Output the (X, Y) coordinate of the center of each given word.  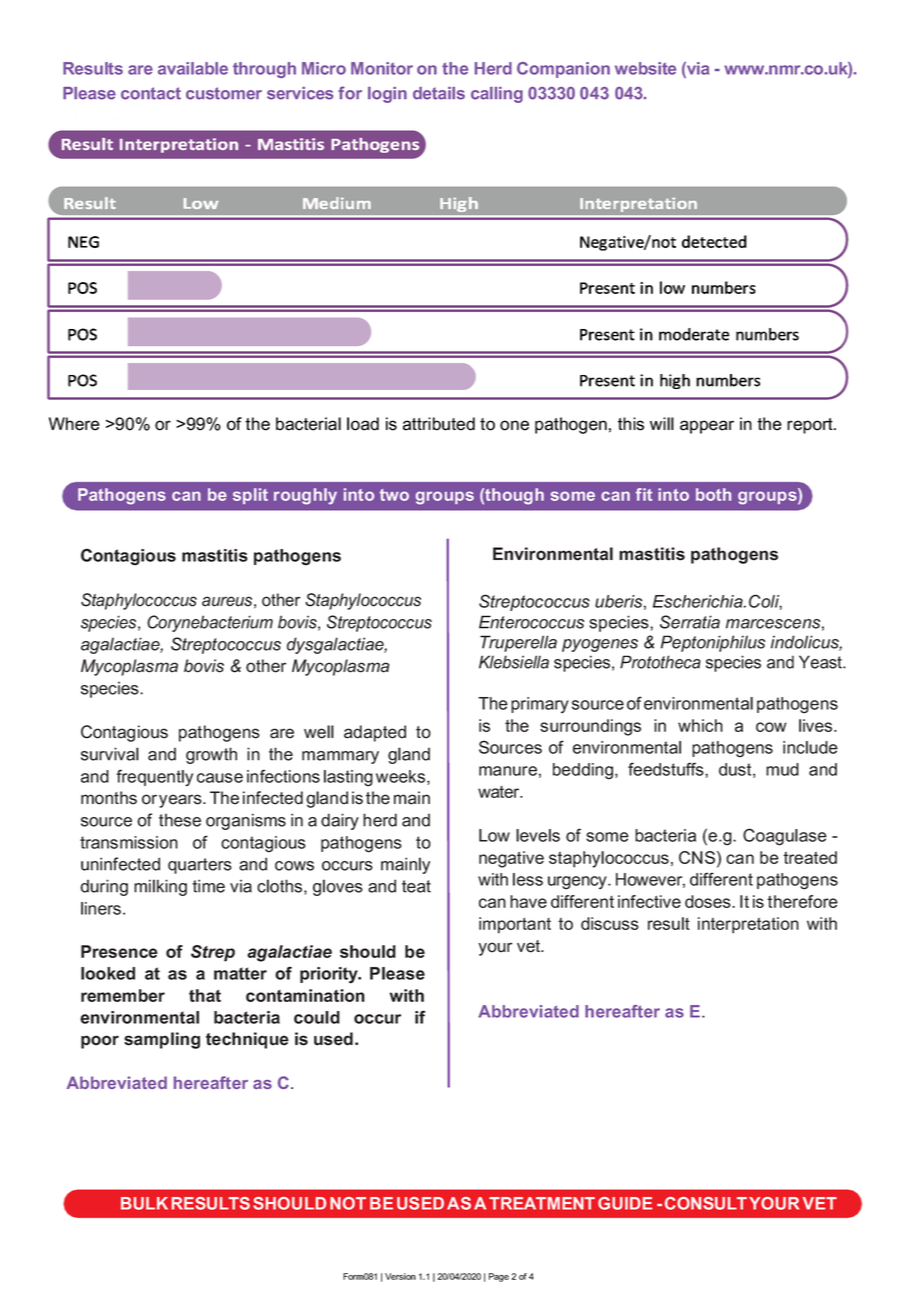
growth (211, 755)
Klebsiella (514, 662)
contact (151, 93)
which (700, 725)
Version (400, 1276)
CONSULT (706, 1203)
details (439, 93)
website (645, 68)
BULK (144, 1203)
